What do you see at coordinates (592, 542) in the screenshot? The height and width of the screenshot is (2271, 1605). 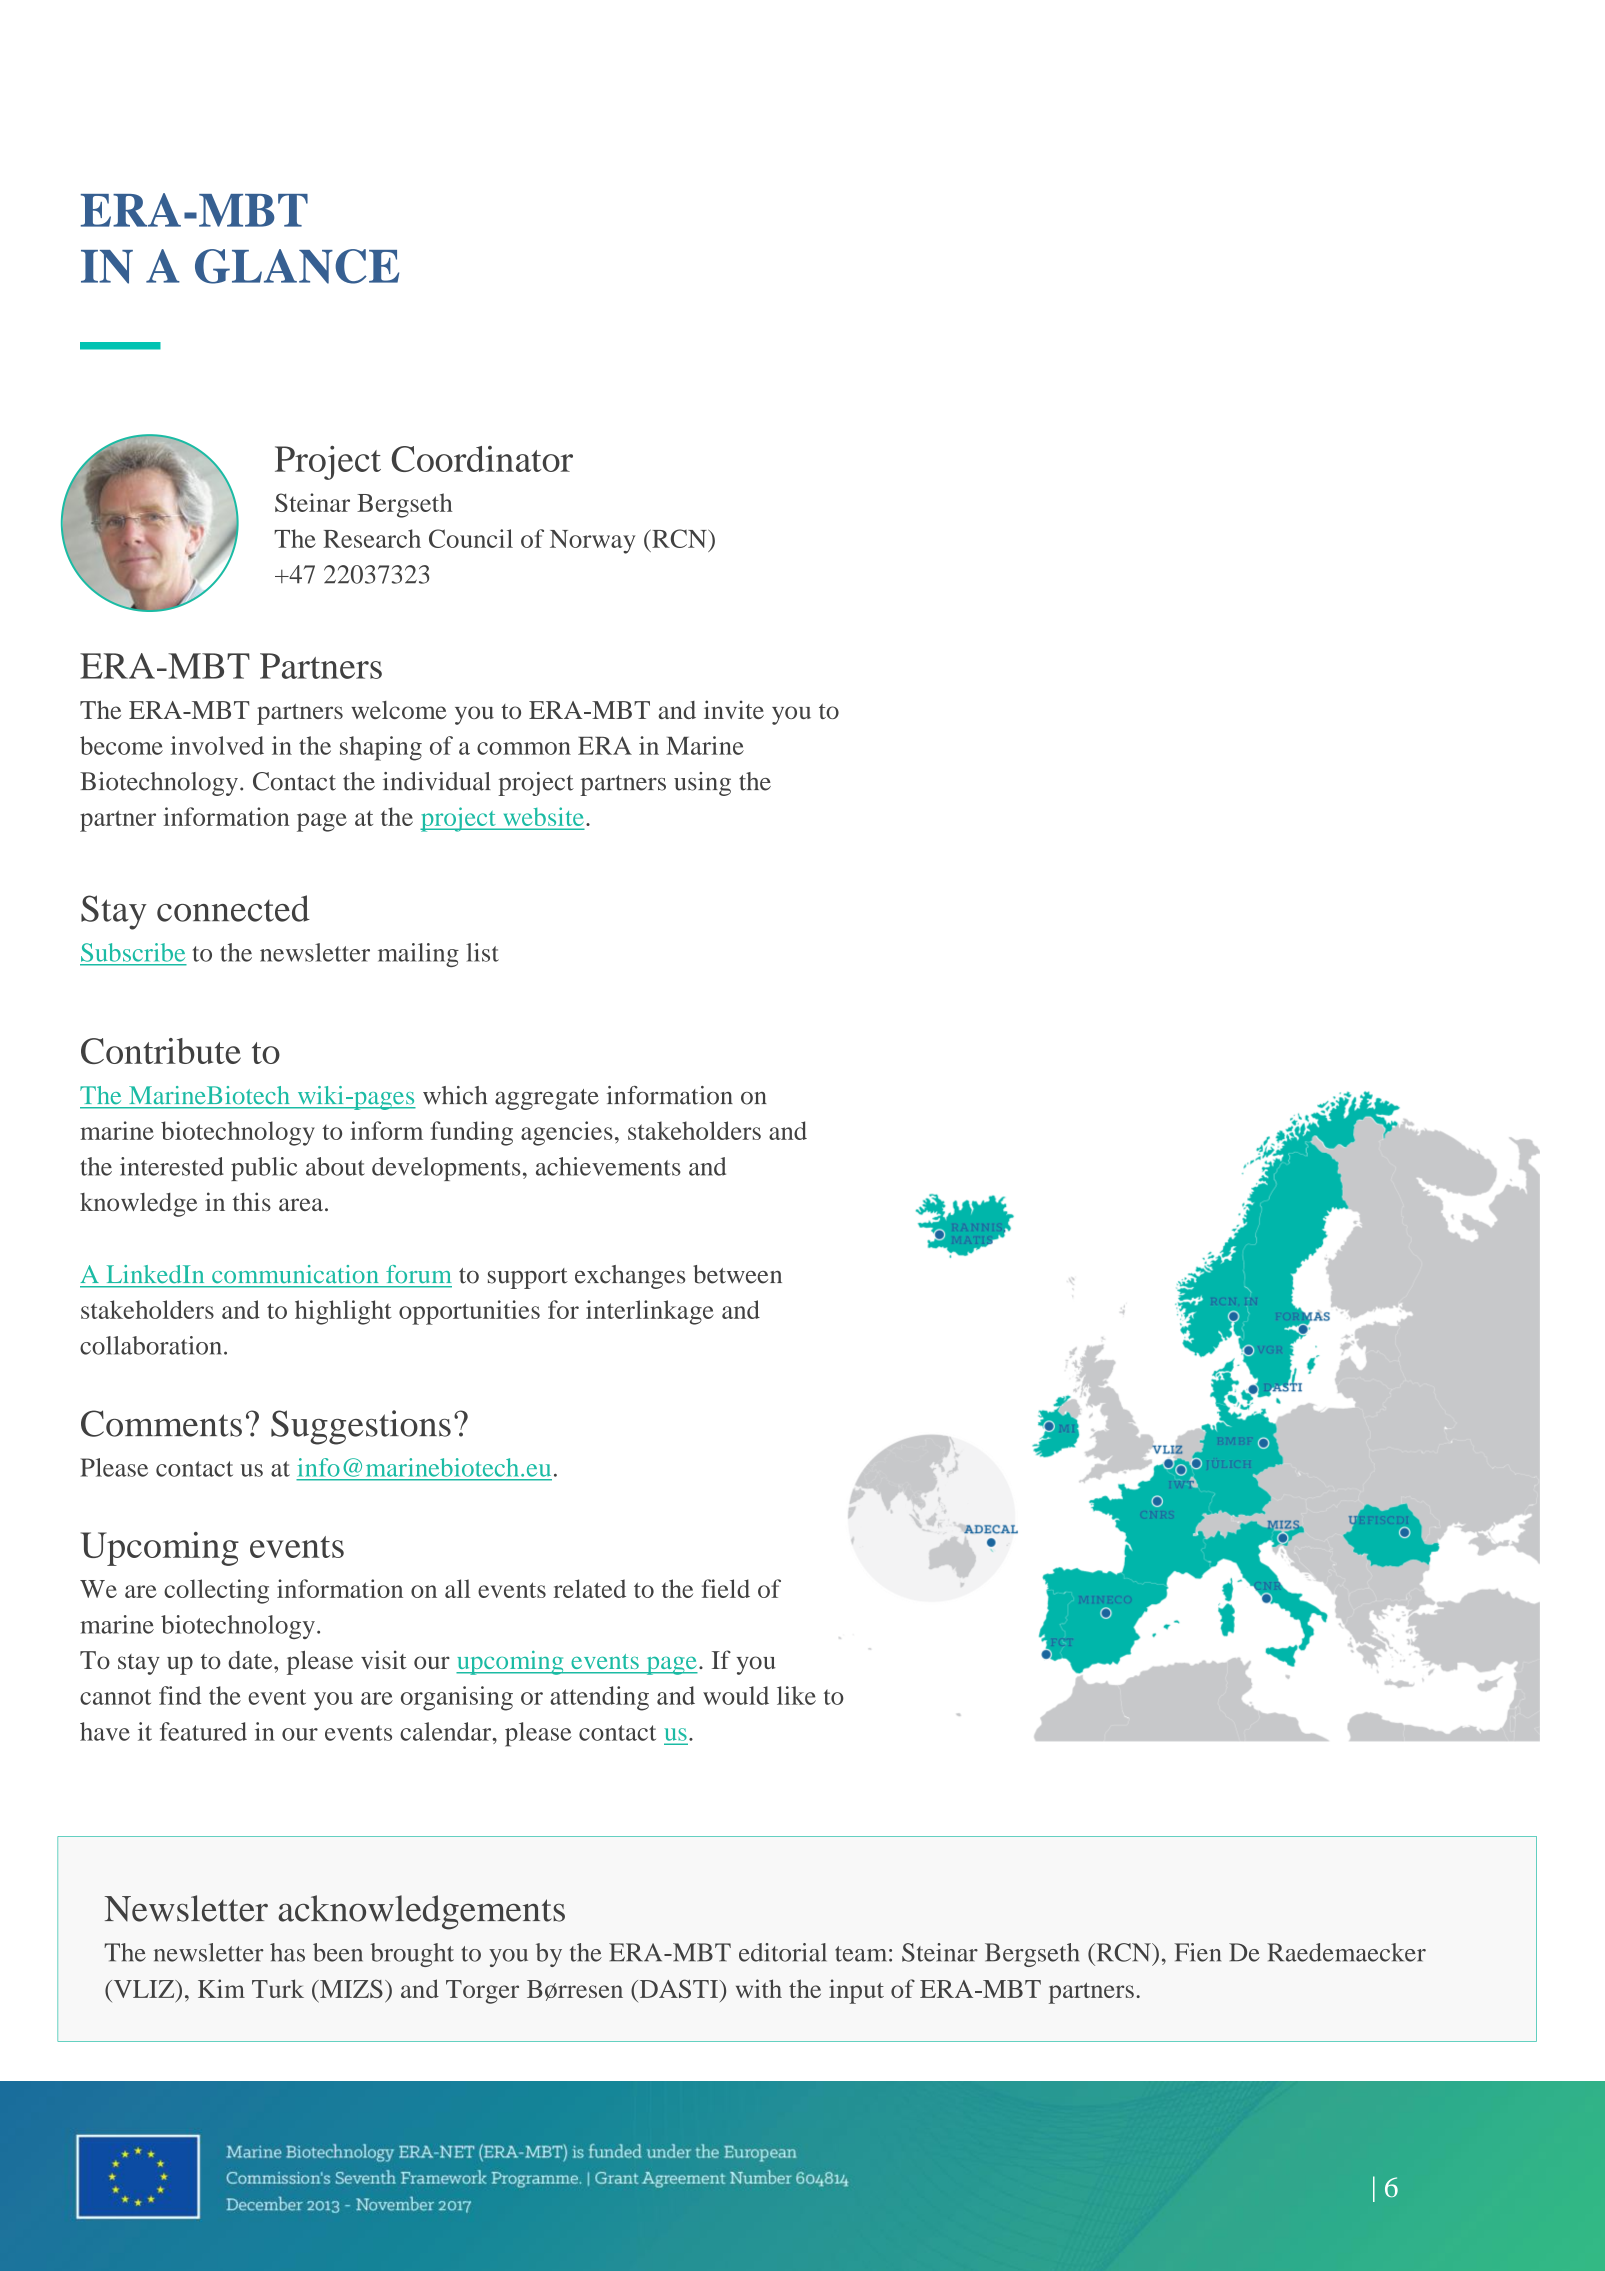 I see `Norway` at bounding box center [592, 542].
